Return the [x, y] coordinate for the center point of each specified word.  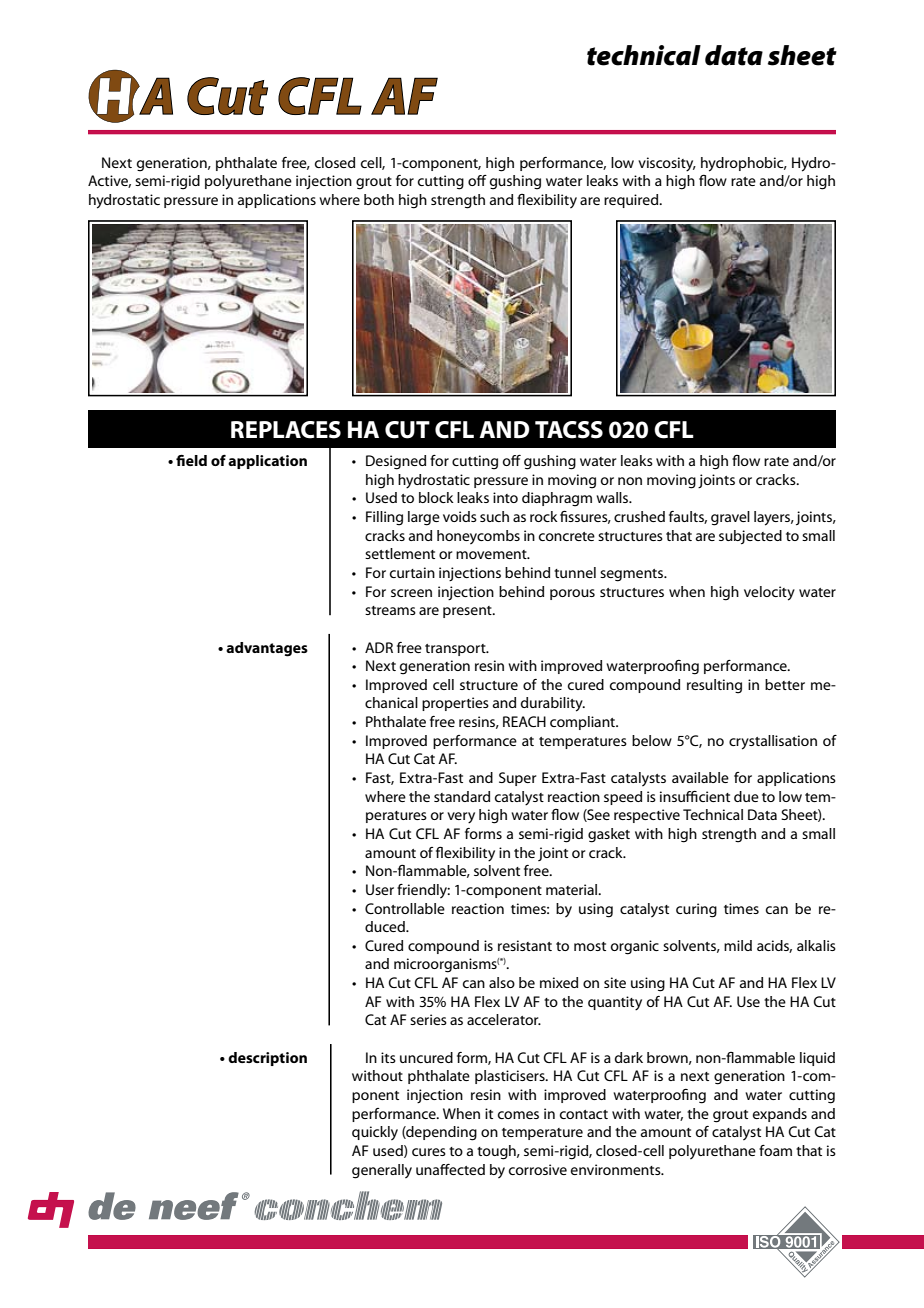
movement [492, 554]
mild [738, 945]
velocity [769, 593]
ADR [379, 647]
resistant [525, 945]
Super [517, 779]
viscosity [667, 164]
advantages [267, 649]
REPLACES [286, 430]
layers [773, 518]
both [379, 199]
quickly [375, 1133]
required [632, 201]
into [505, 497]
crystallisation [773, 742]
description [267, 1059]
